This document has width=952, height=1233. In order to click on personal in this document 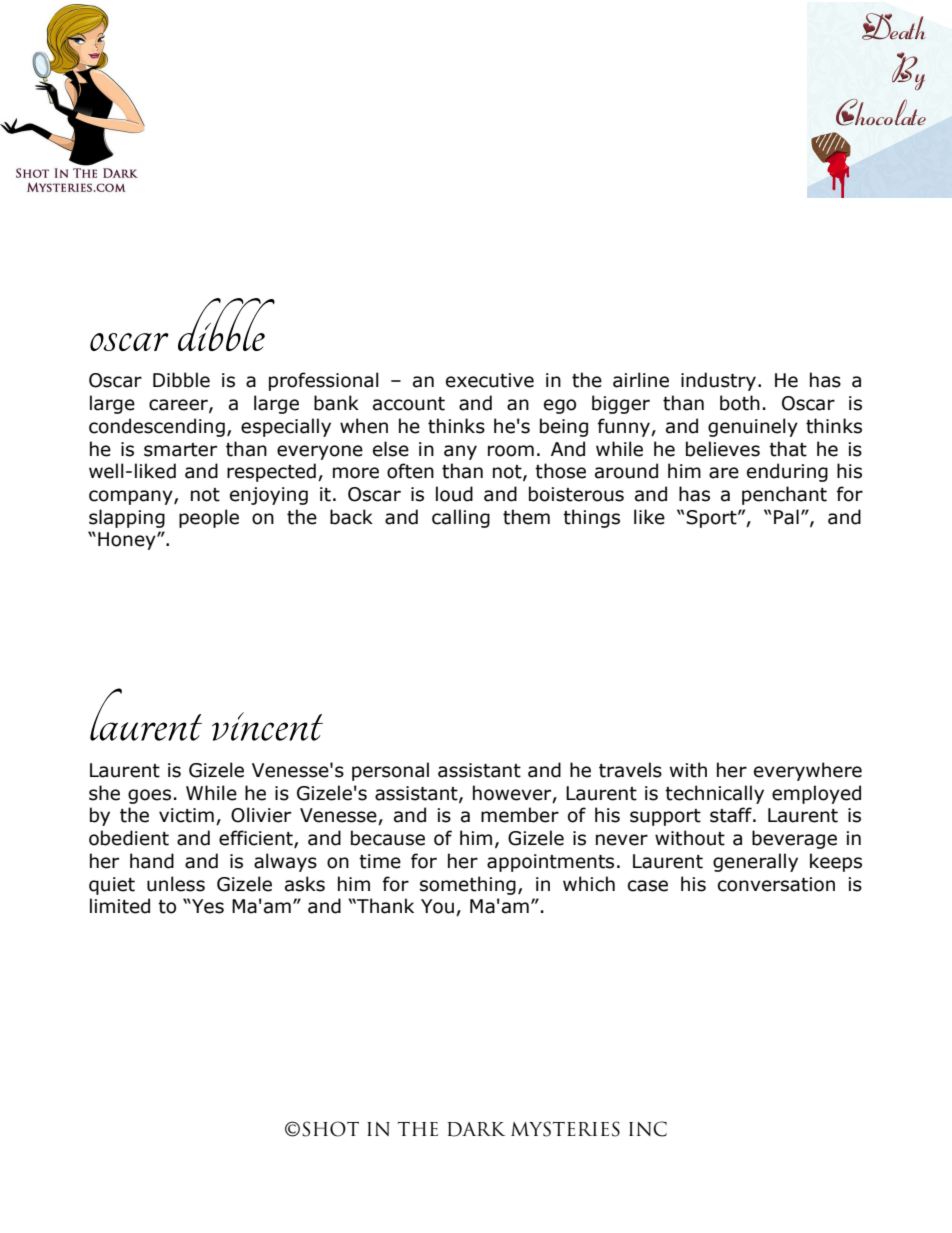, I will do `click(390, 771)`.
